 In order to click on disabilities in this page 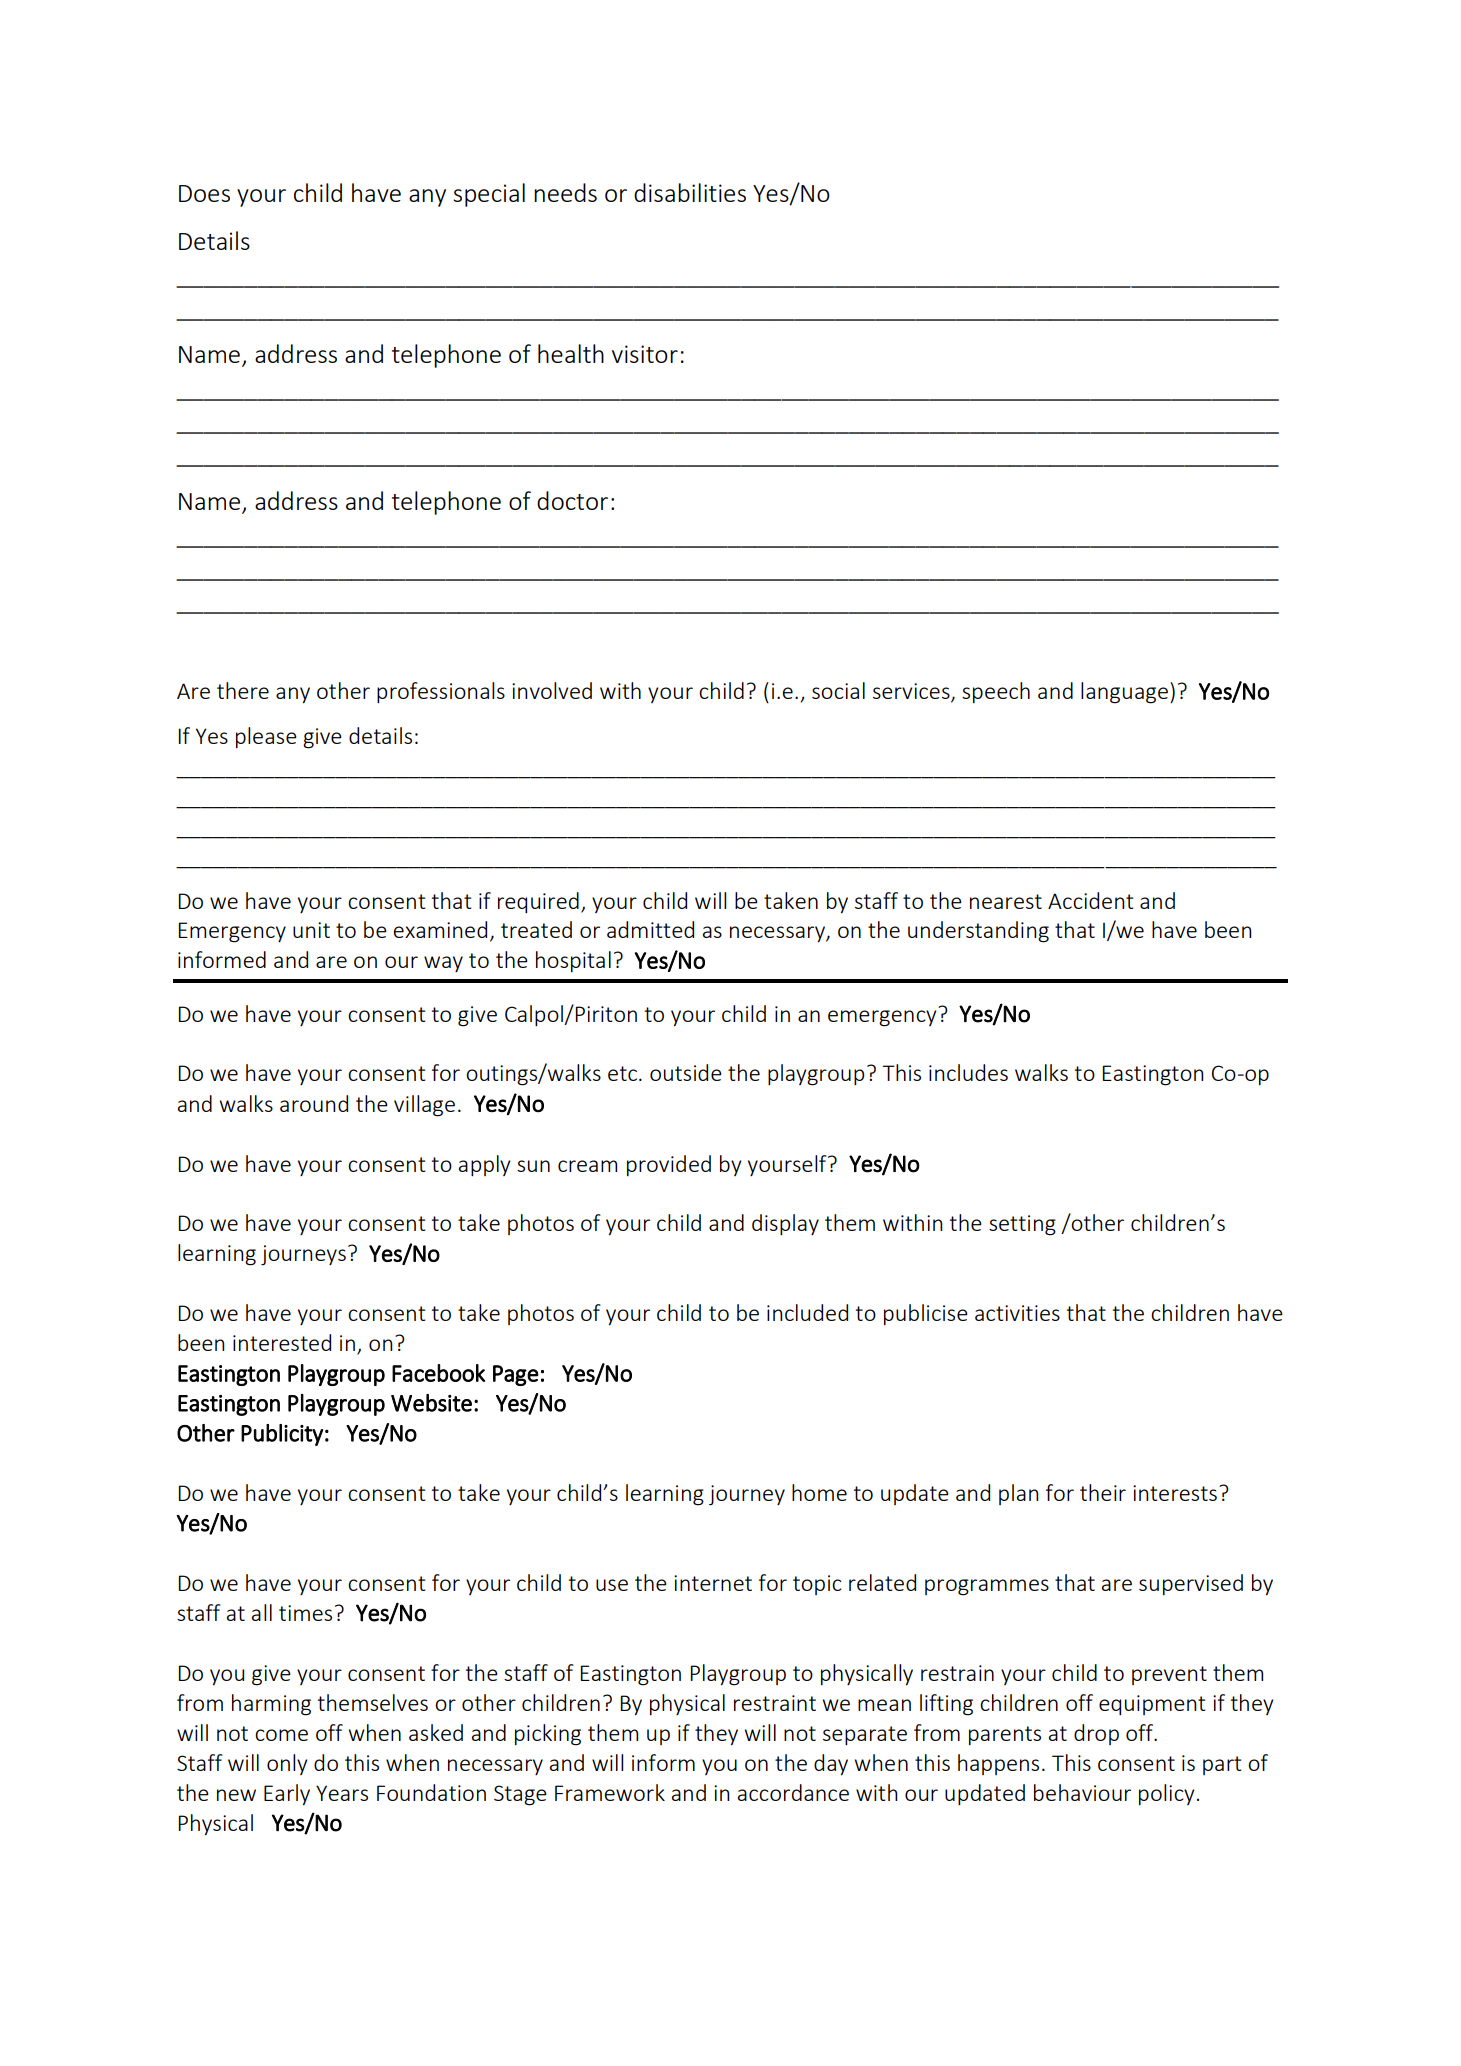, I will do `click(690, 192)`.
